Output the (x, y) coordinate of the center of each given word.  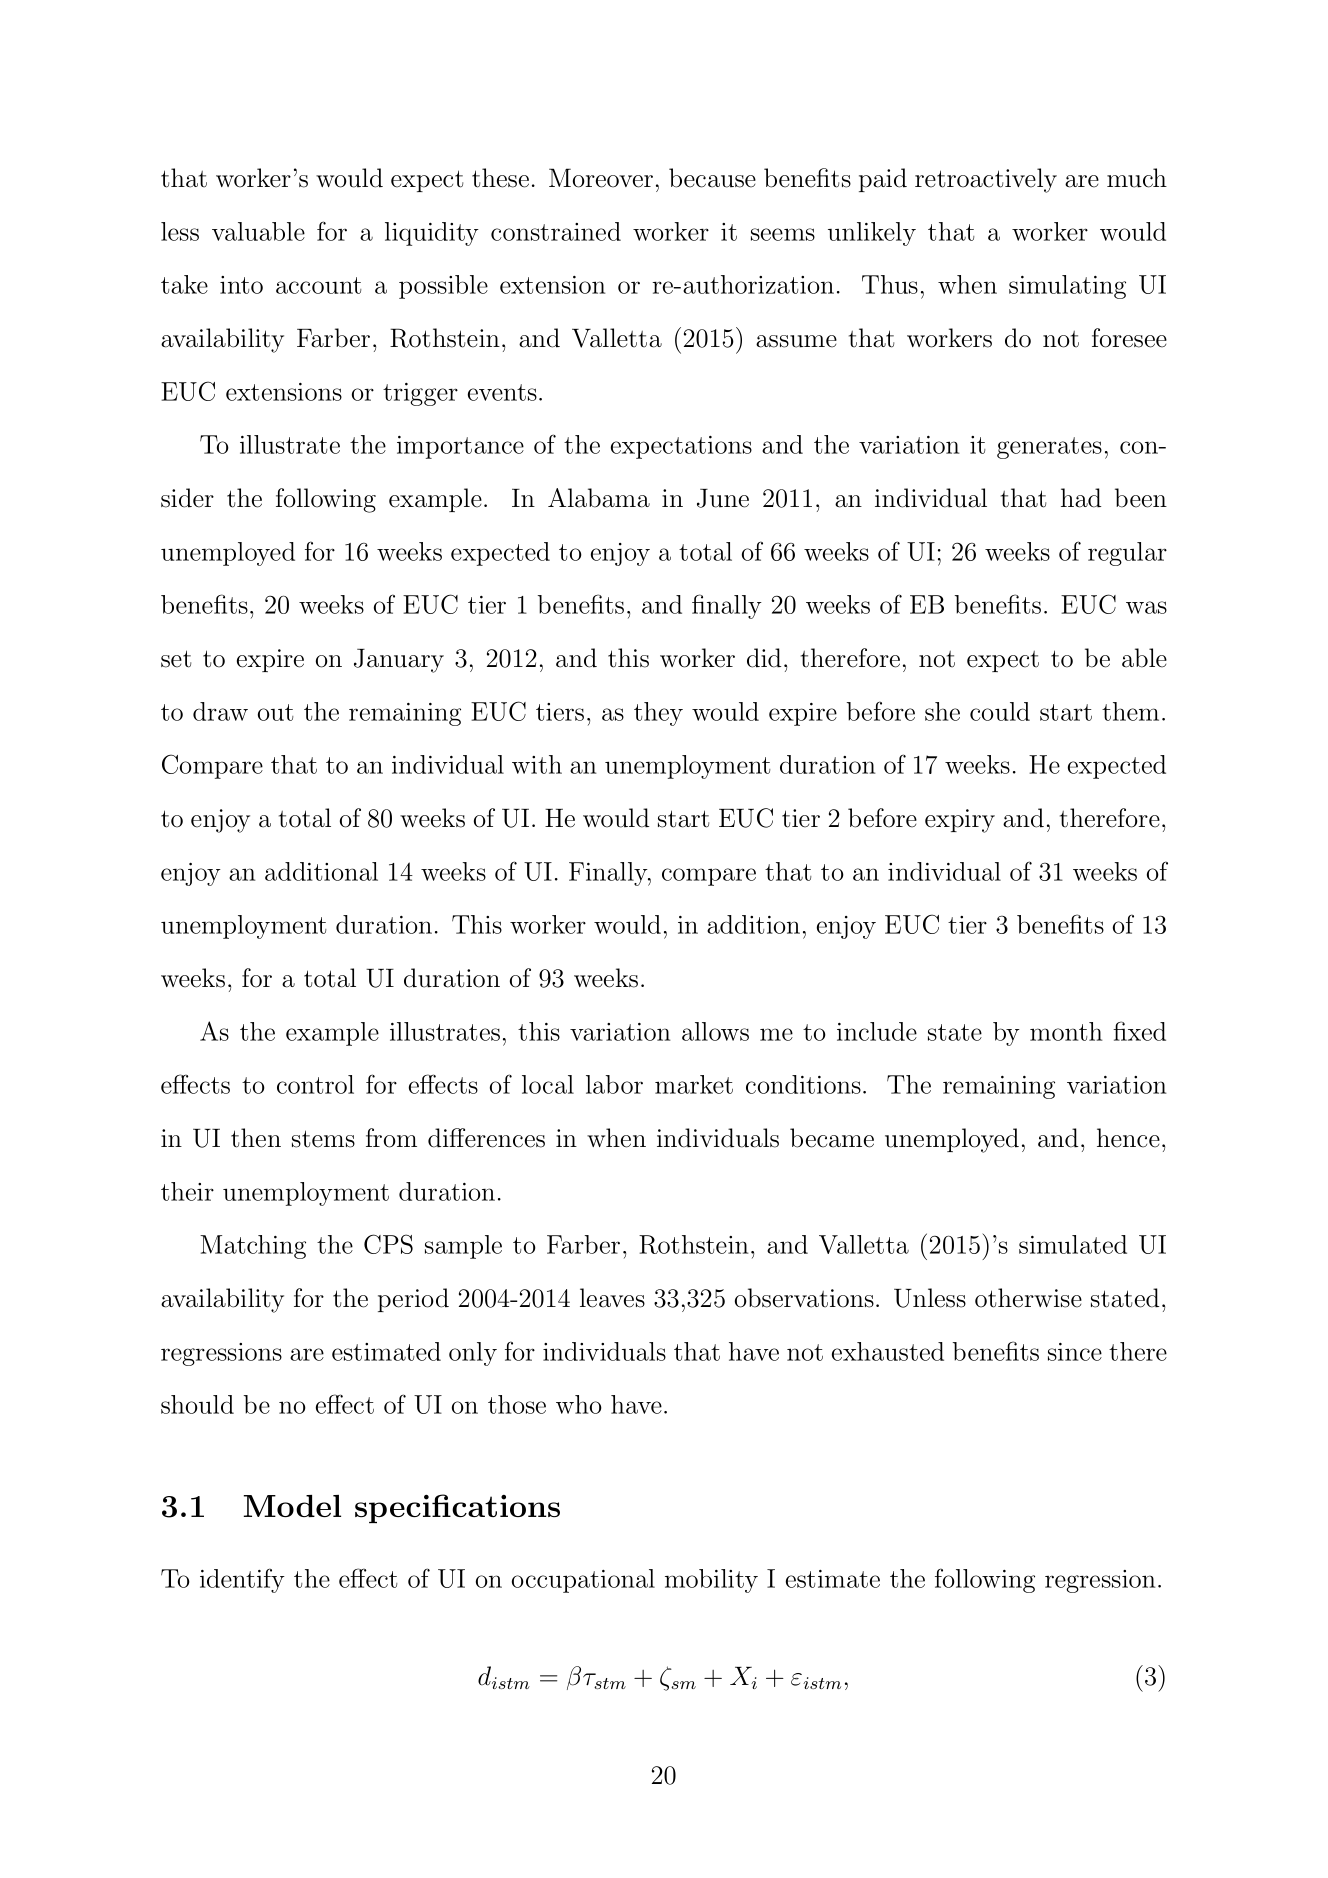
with (537, 764)
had (1081, 498)
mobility (711, 1581)
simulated (1073, 1244)
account (319, 285)
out (276, 712)
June (723, 498)
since (1075, 1352)
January (399, 661)
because (712, 178)
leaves (612, 1298)
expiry (960, 821)
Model (292, 1506)
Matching (253, 1247)
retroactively (986, 180)
